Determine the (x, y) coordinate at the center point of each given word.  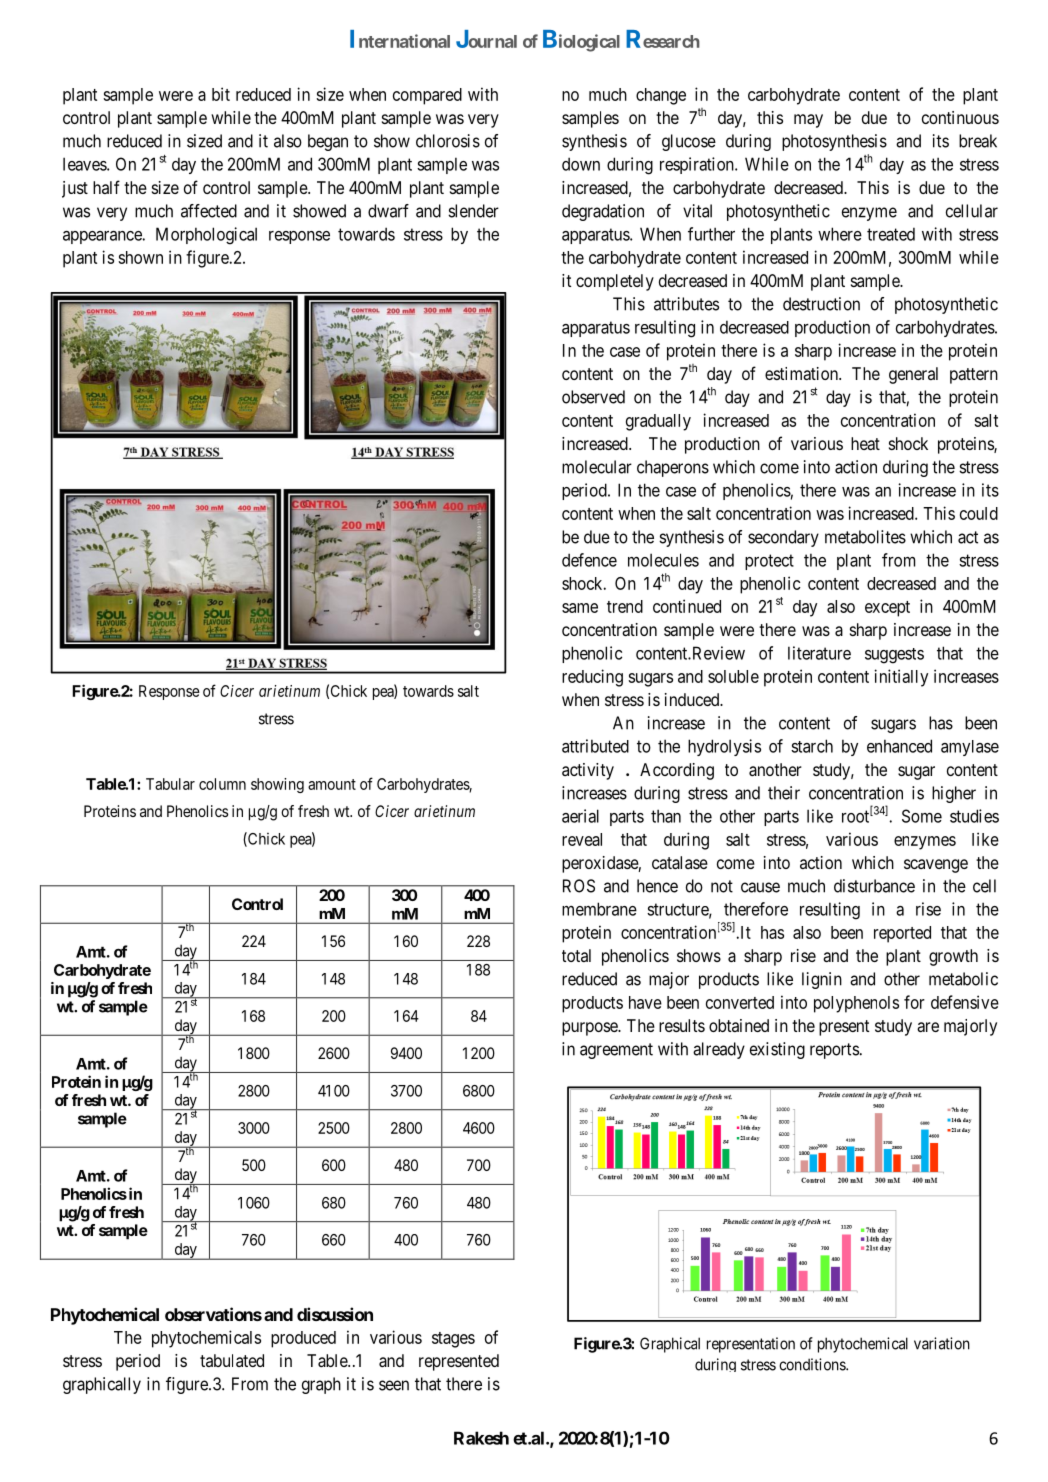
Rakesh (481, 1438)
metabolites (865, 537)
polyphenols (856, 1004)
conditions (813, 1364)
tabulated (232, 1360)
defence (589, 560)
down (581, 164)
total (576, 955)
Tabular (170, 784)
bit (221, 94)
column (222, 784)
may (808, 121)
